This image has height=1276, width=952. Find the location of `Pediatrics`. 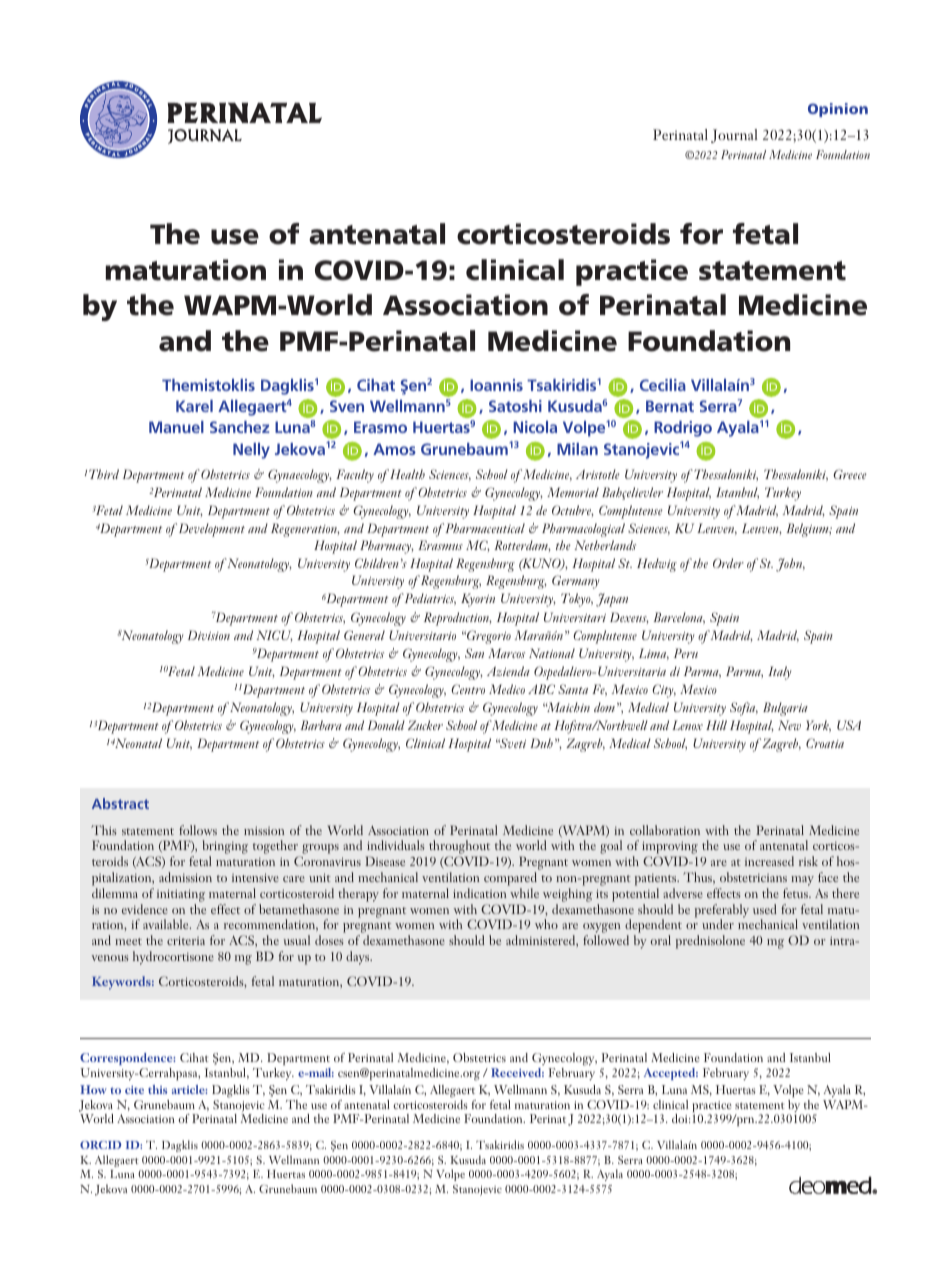

Pediatrics is located at coordinates (430, 599).
